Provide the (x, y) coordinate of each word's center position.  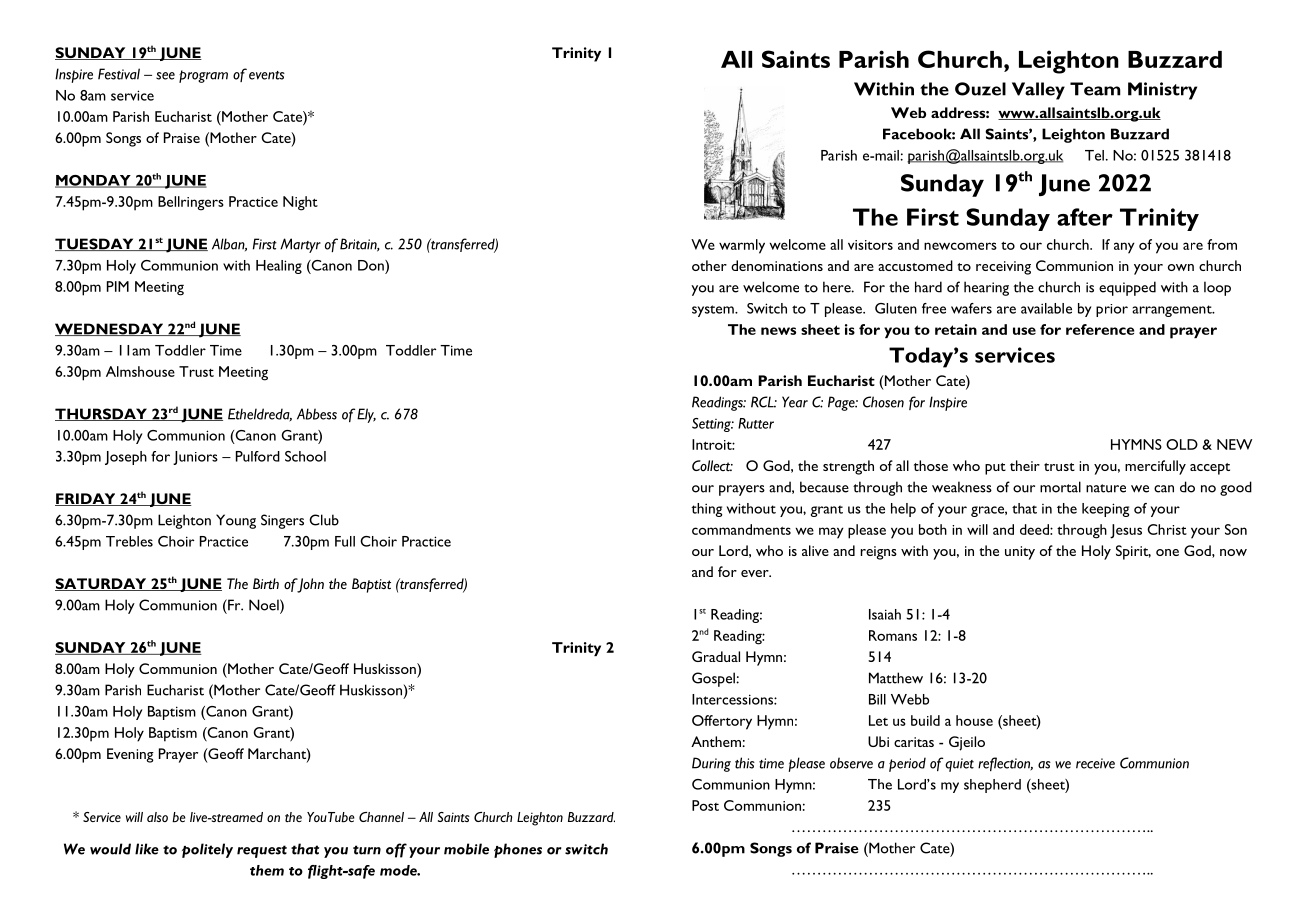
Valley (1038, 91)
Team (1095, 89)
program (203, 76)
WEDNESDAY (110, 329)
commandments (741, 529)
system (714, 311)
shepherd (992, 786)
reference (1100, 329)
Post (705, 805)
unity (1020, 553)
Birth (266, 583)
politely (207, 850)
